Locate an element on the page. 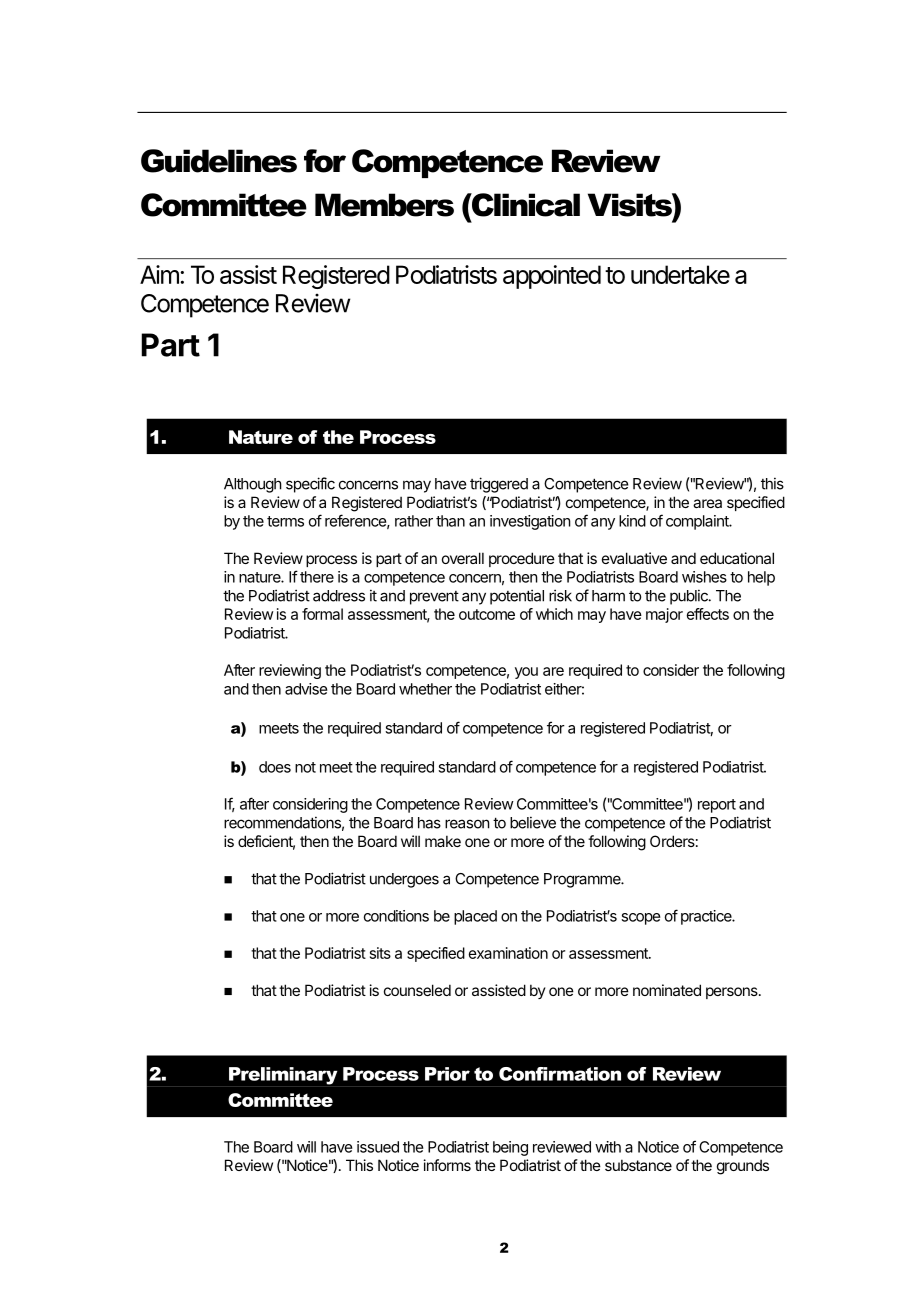  Clinical is located at coordinates (525, 205).
